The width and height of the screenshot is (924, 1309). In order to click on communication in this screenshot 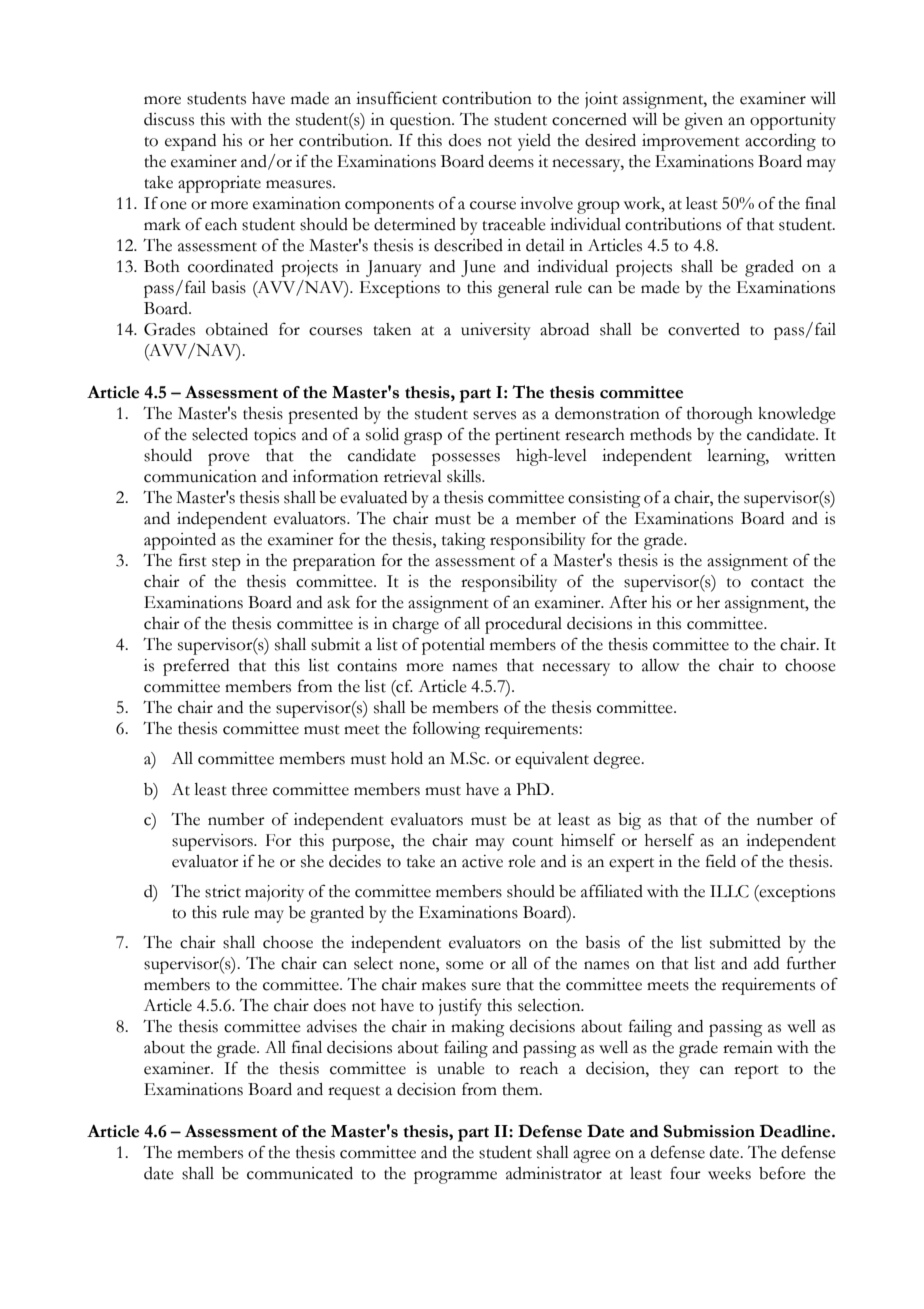, I will do `click(200, 476)`.
